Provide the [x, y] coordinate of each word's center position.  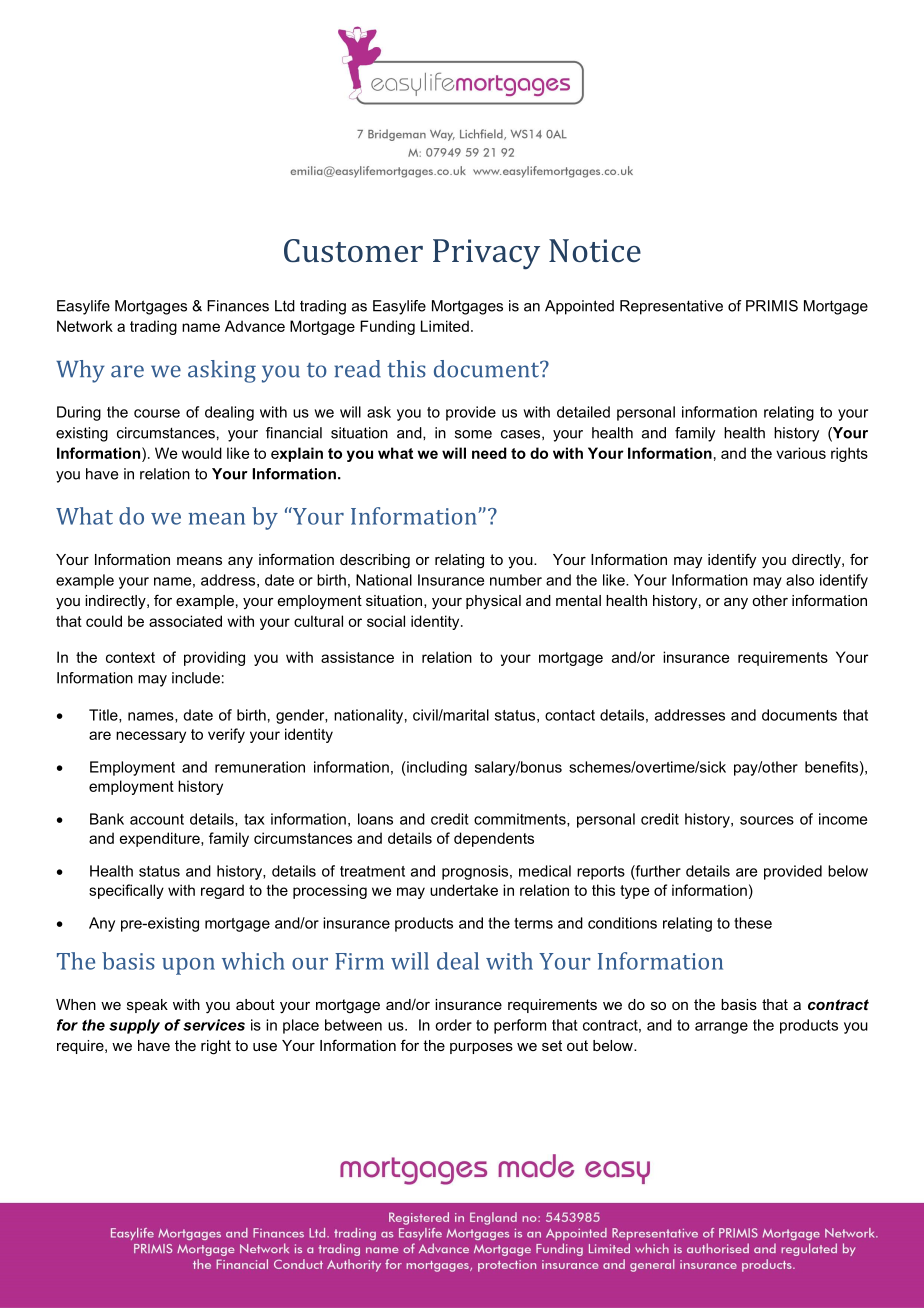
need [489, 453]
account [157, 819]
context [130, 657]
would [202, 453]
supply [134, 1026]
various [801, 453]
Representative [671, 307]
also [800, 580]
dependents [494, 839]
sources [767, 820]
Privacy [486, 254]
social [386, 621]
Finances [238, 306]
